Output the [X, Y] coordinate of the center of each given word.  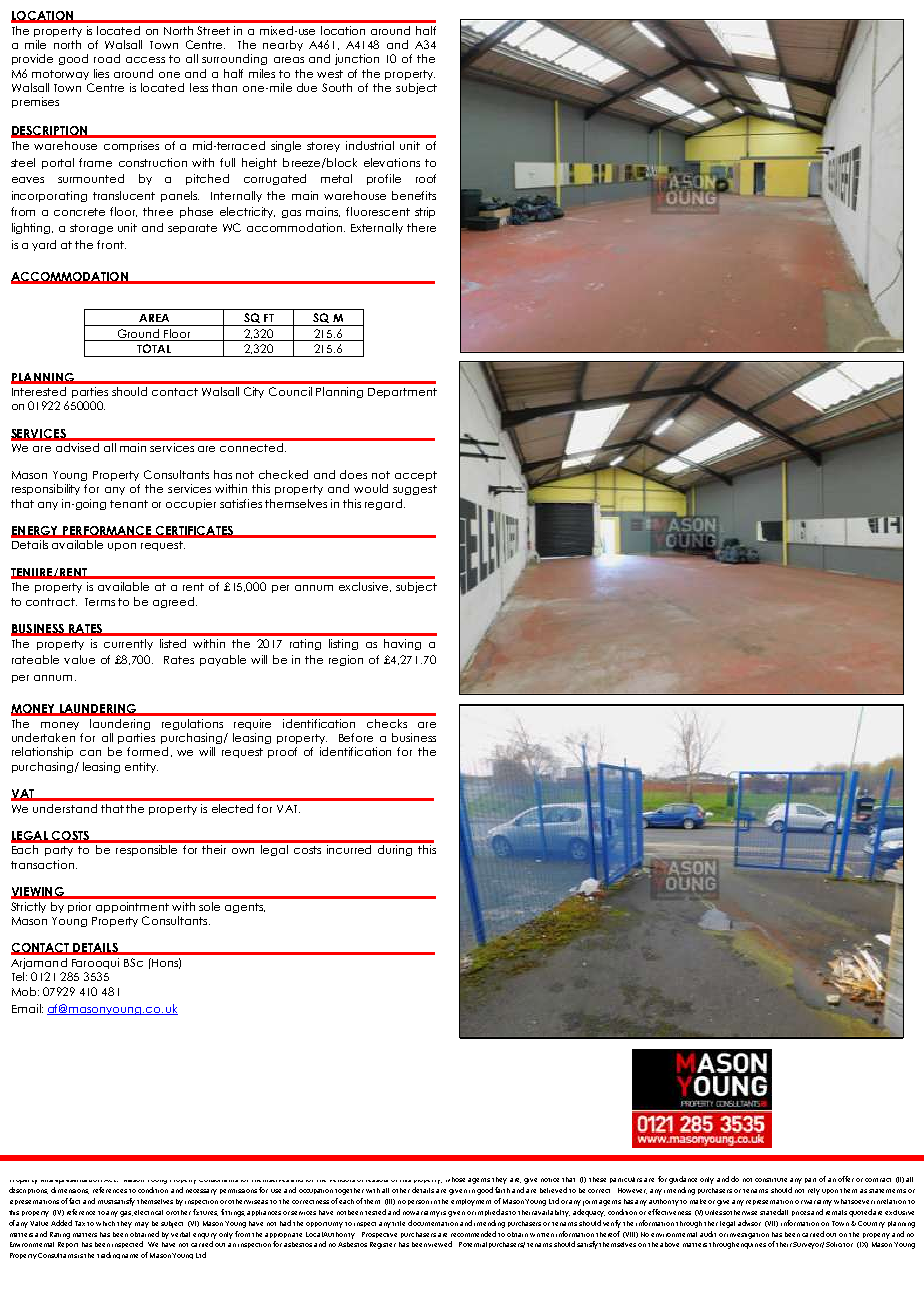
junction [357, 59]
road [107, 58]
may [142, 1225]
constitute [771, 1180]
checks [387, 723]
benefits [414, 195]
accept [416, 476]
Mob [25, 991]
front [111, 244]
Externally [377, 228]
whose [455, 1179]
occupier [191, 504]
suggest [415, 490]
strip [425, 212]
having [402, 644]
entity [141, 767]
